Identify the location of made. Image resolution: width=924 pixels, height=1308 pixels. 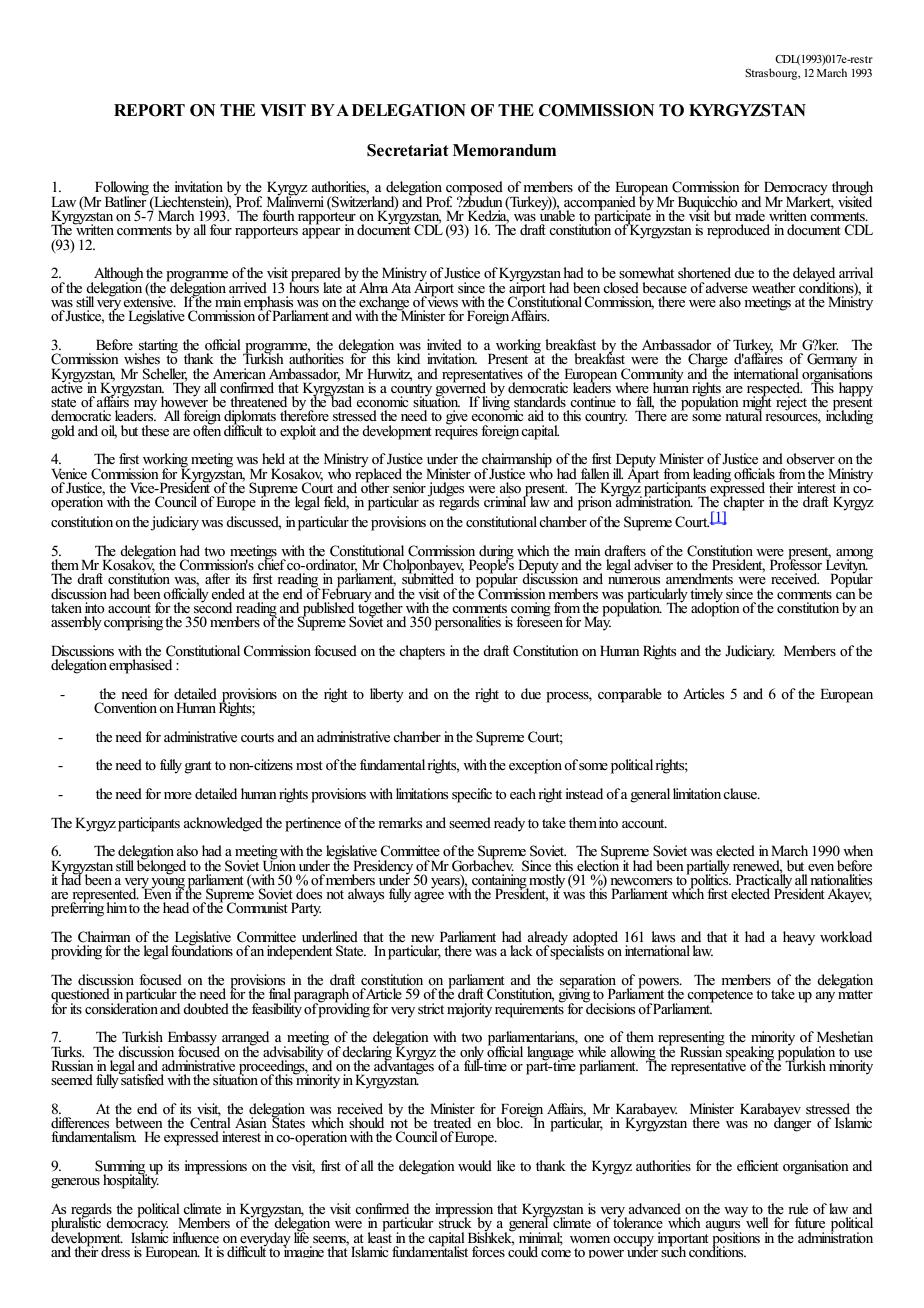
(750, 215).
